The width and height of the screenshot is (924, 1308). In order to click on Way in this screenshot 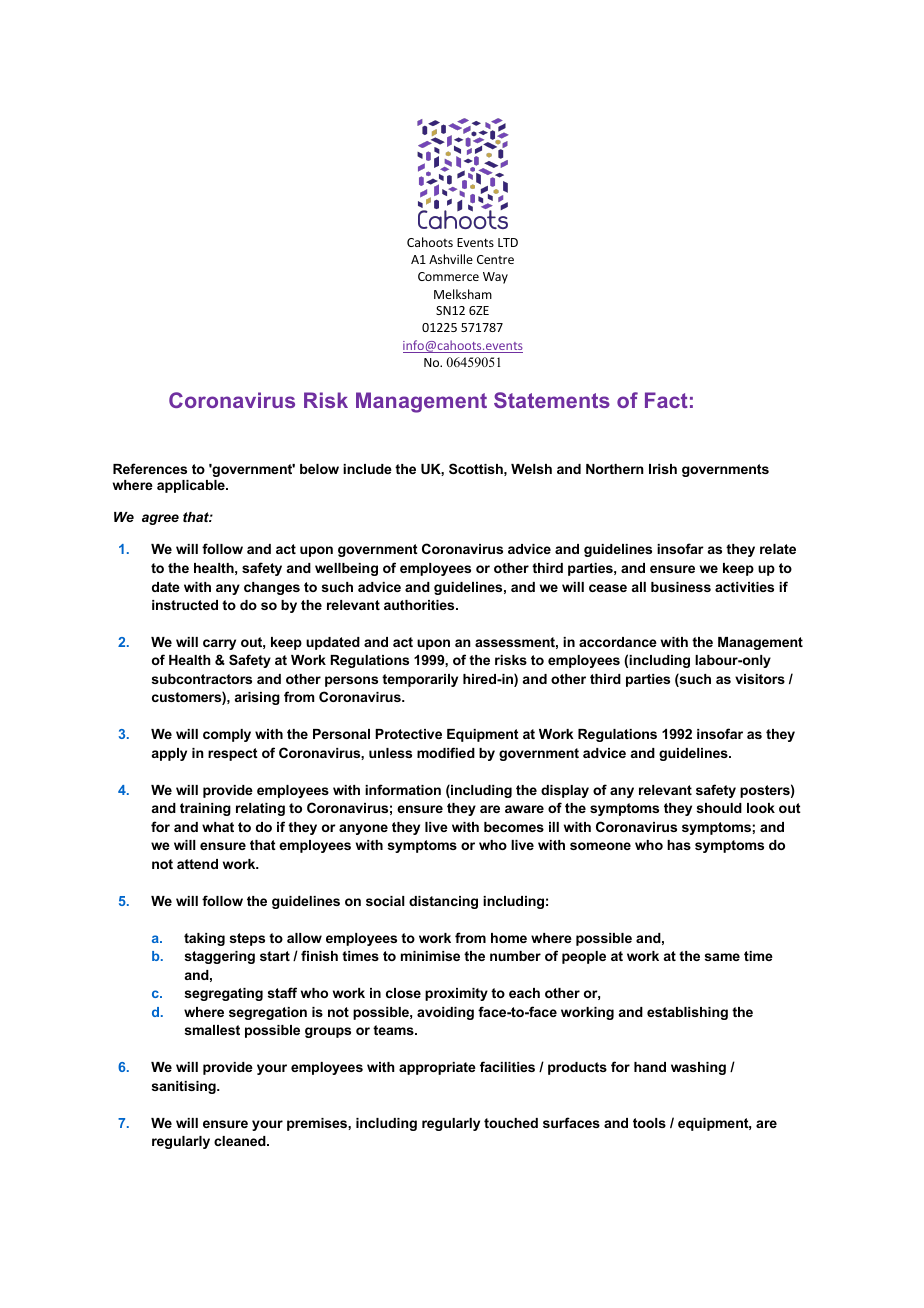, I will do `click(495, 278)`.
